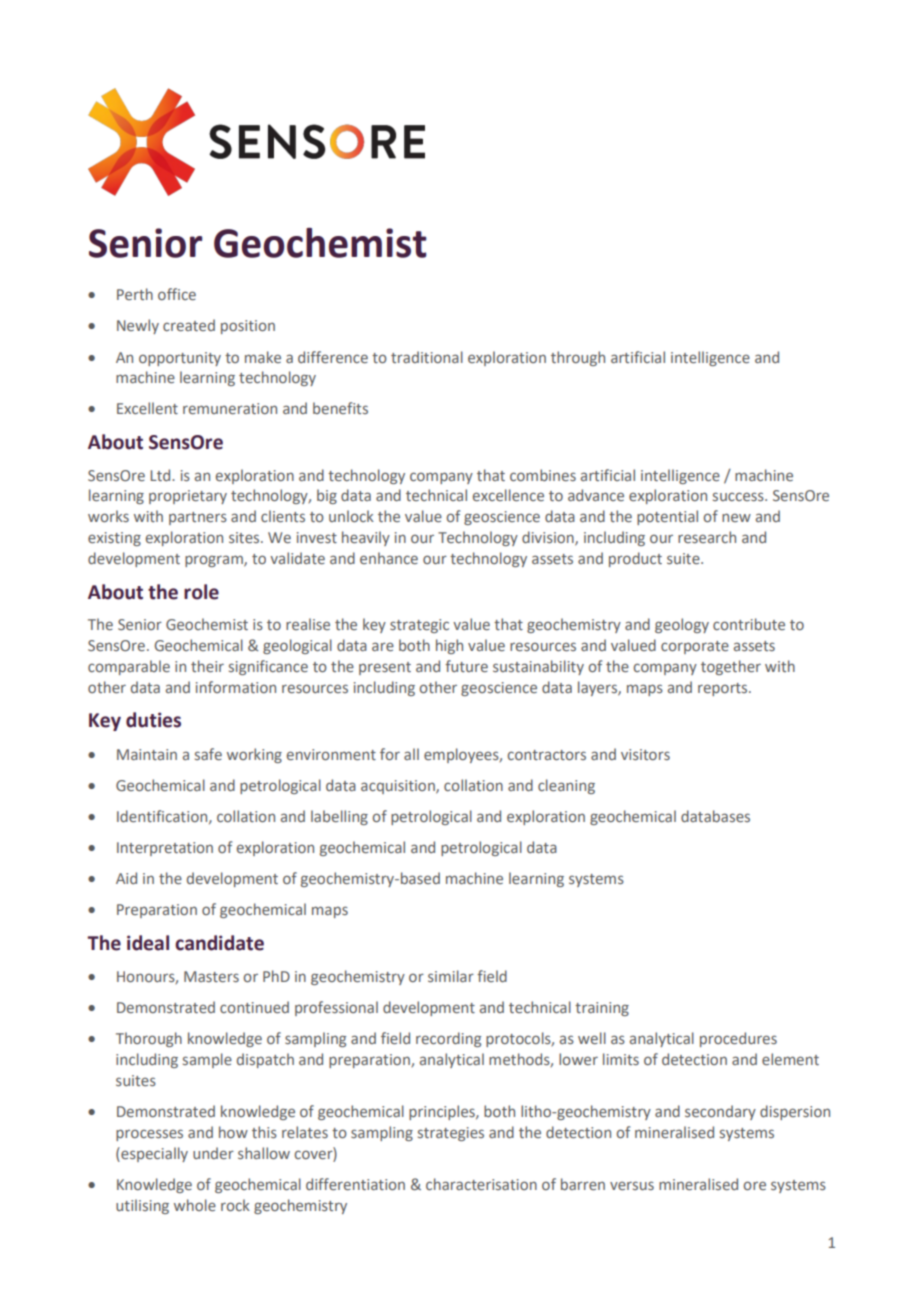  Describe the element at coordinates (419, 626) in the document. I see `strategic` at that location.
